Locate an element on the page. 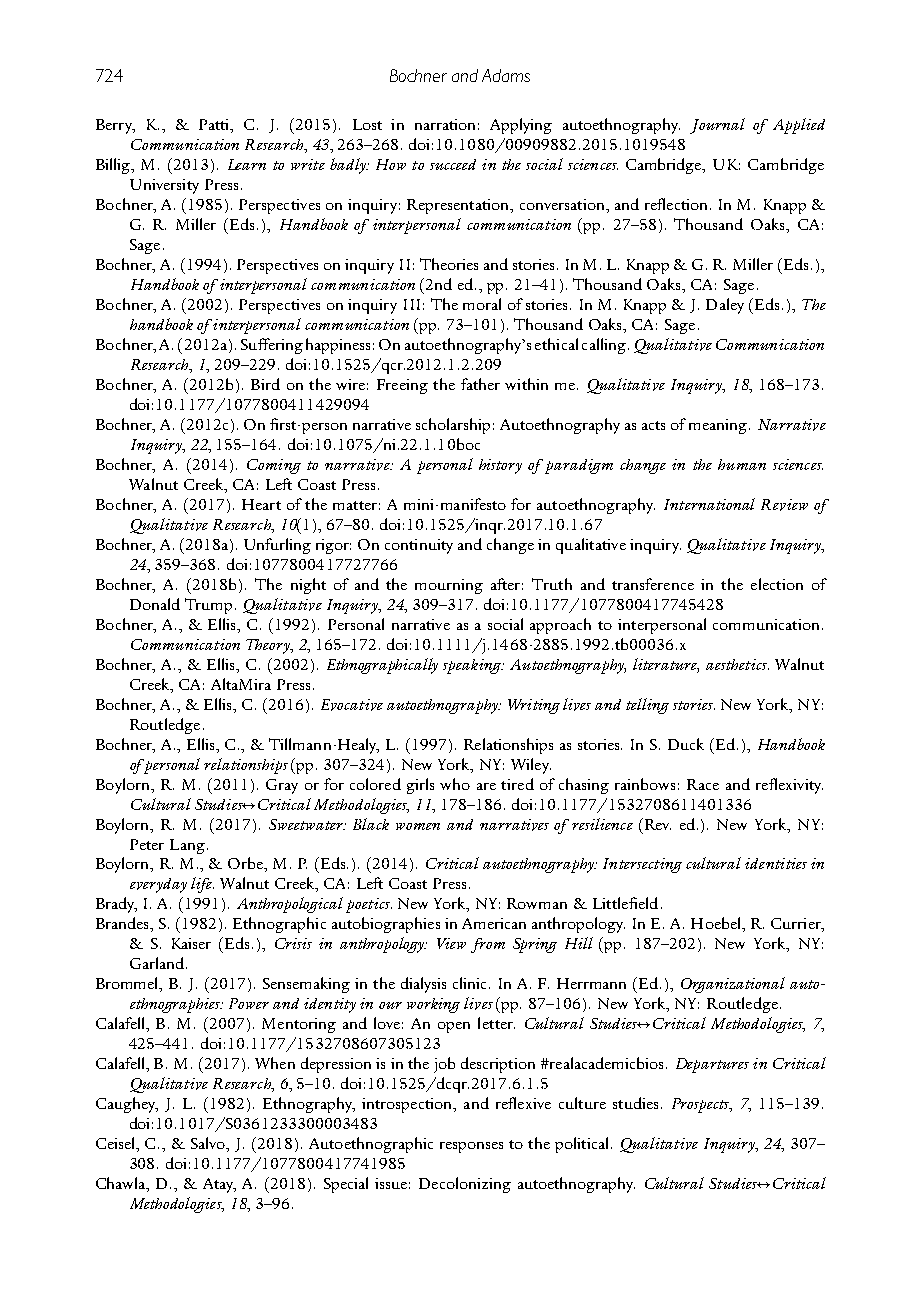  Hoebel is located at coordinates (717, 924).
